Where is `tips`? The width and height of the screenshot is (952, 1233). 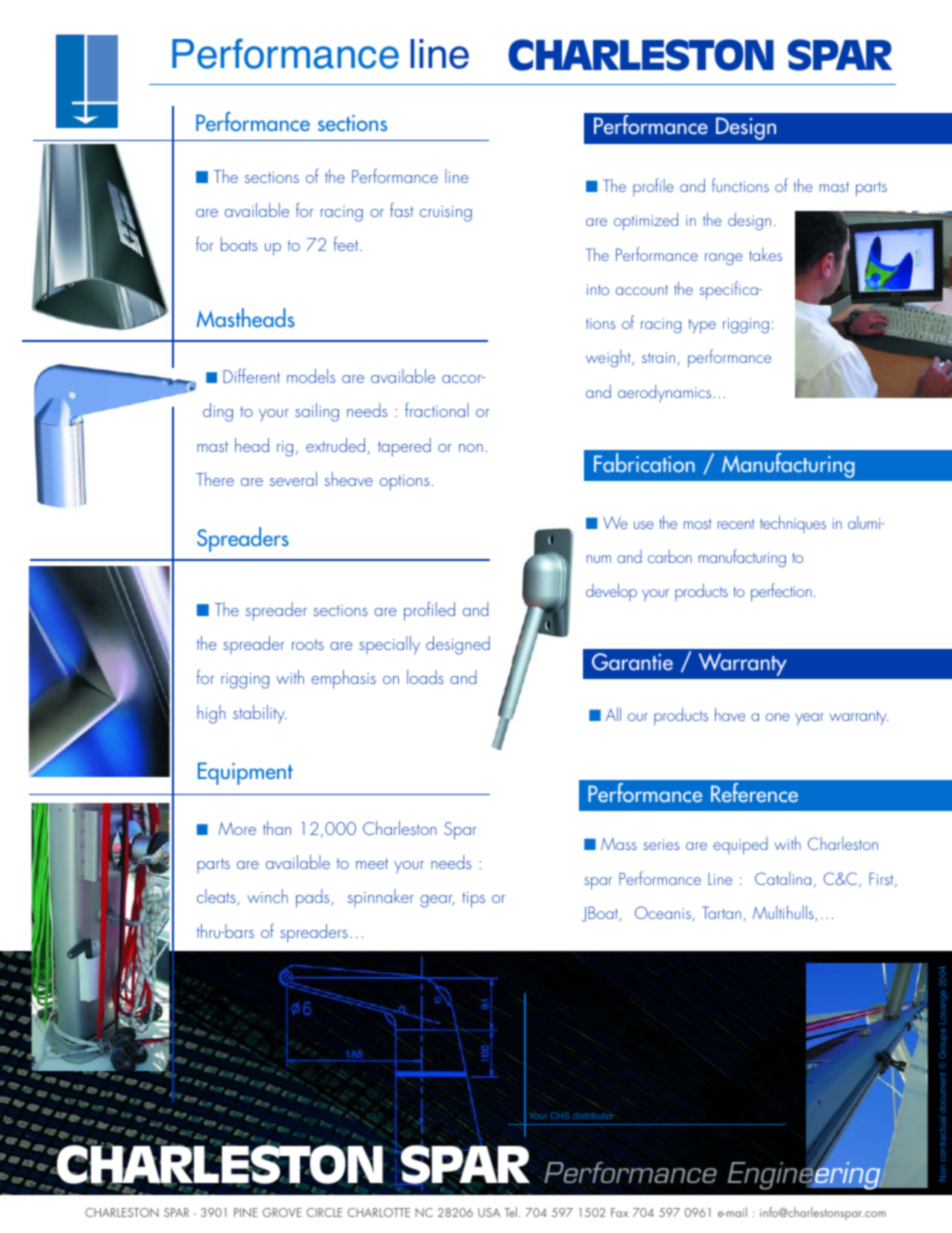
tips is located at coordinates (473, 900).
